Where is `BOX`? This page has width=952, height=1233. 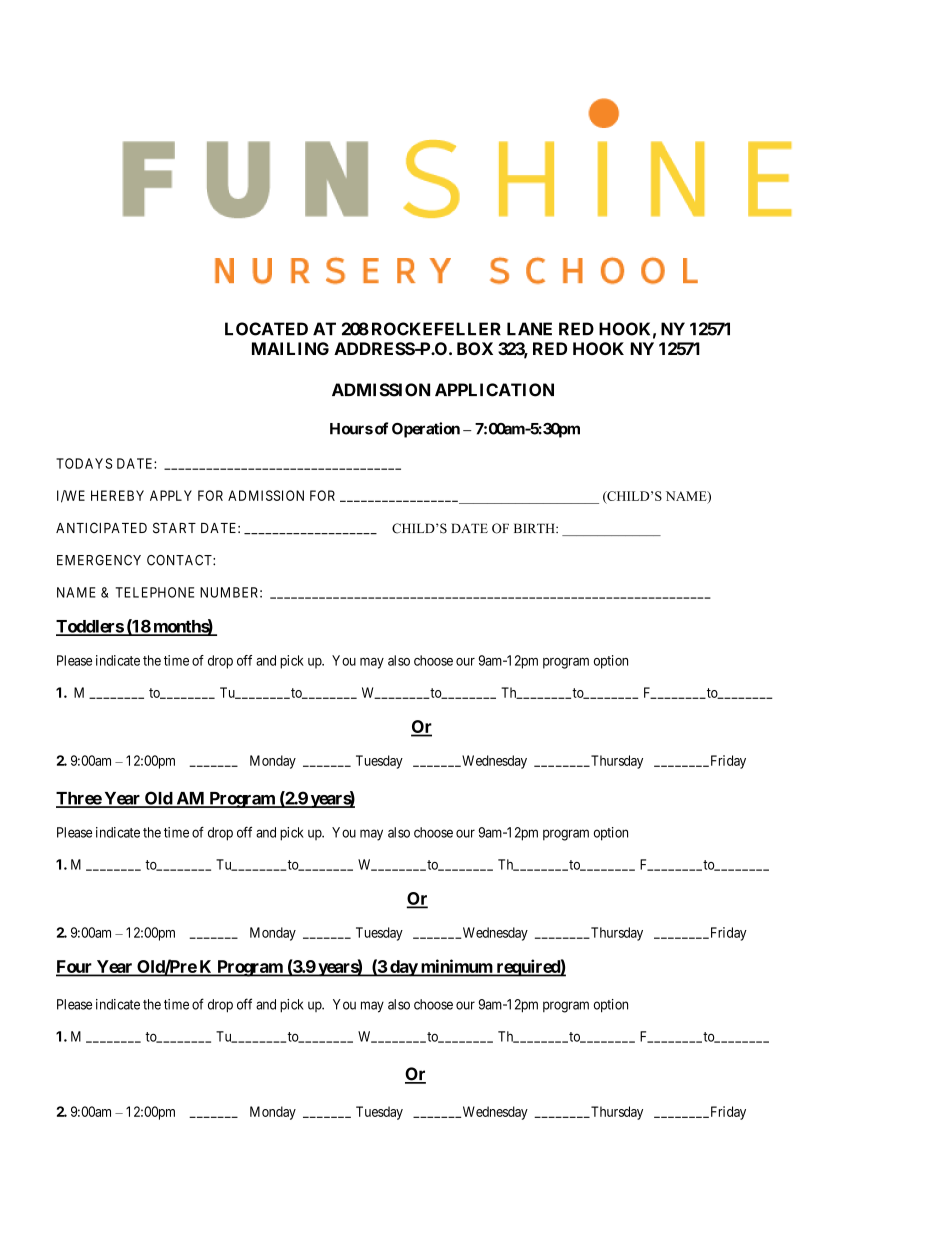 BOX is located at coordinates (475, 348).
